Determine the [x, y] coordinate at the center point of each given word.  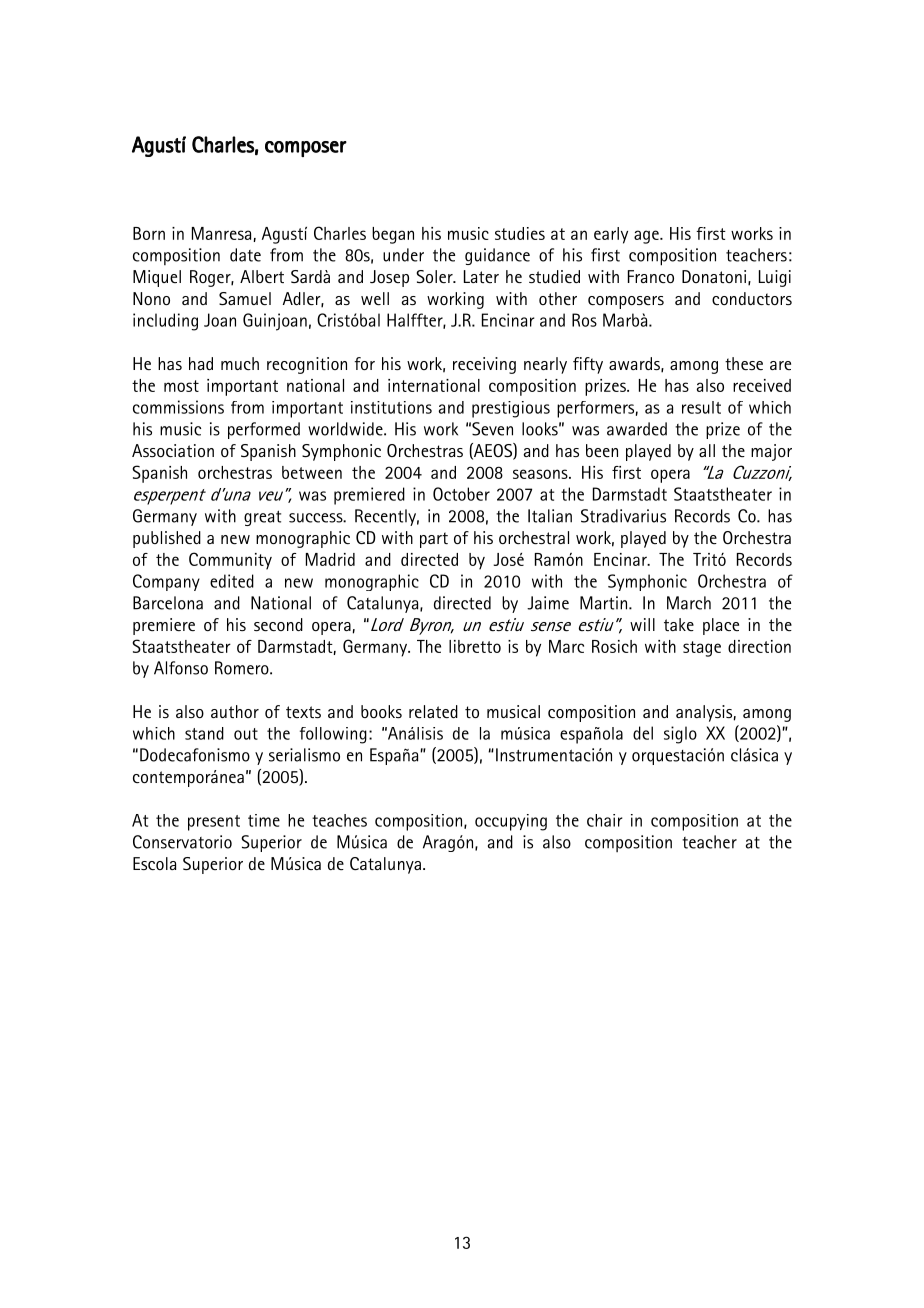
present [214, 823]
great [262, 518]
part [434, 540]
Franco [651, 276]
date [245, 255]
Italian [550, 516]
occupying [511, 822]
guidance [497, 256]
